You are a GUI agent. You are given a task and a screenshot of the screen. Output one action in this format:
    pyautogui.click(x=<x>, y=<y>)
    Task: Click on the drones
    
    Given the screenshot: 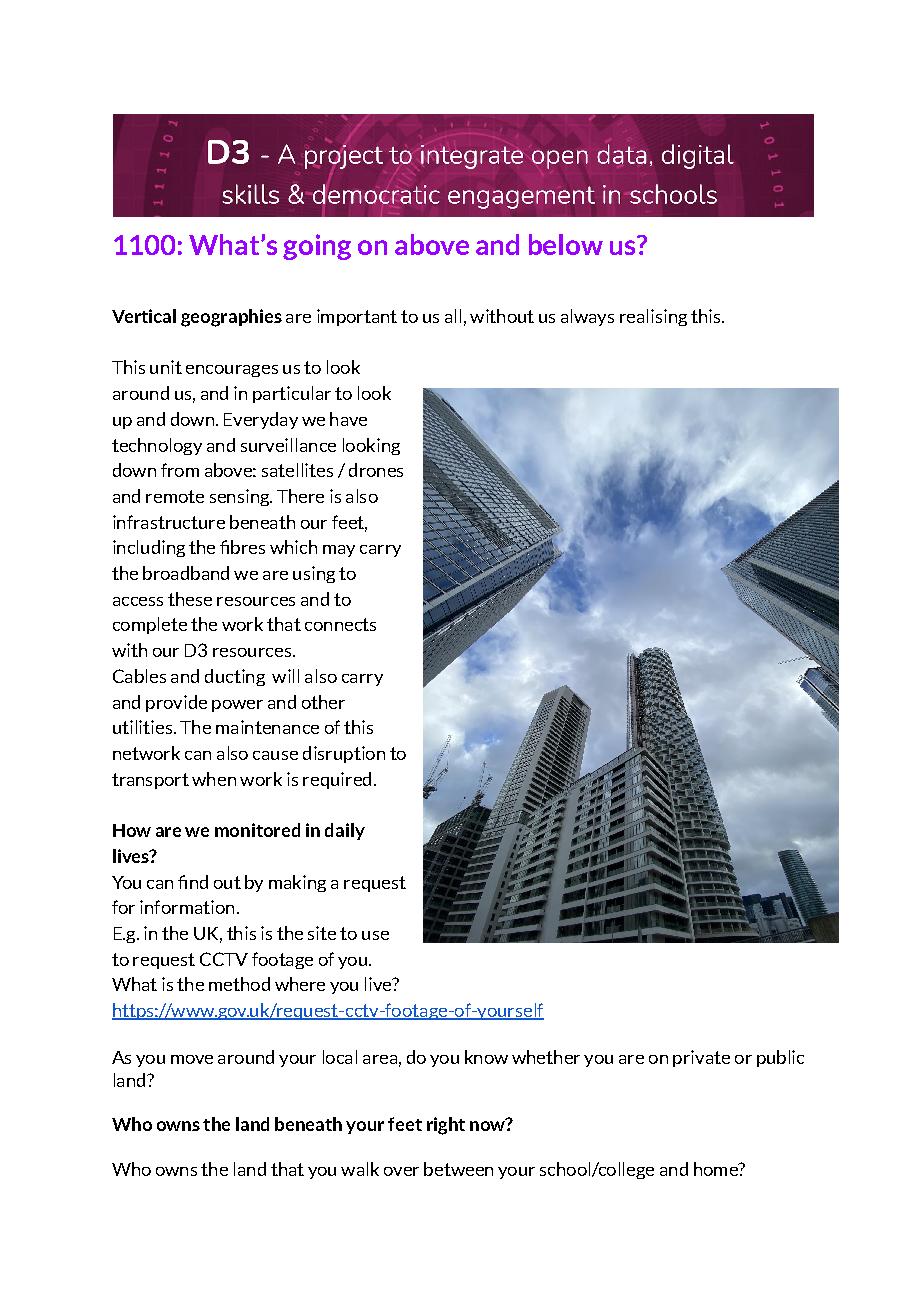 What is the action you would take?
    pyautogui.click(x=376, y=470)
